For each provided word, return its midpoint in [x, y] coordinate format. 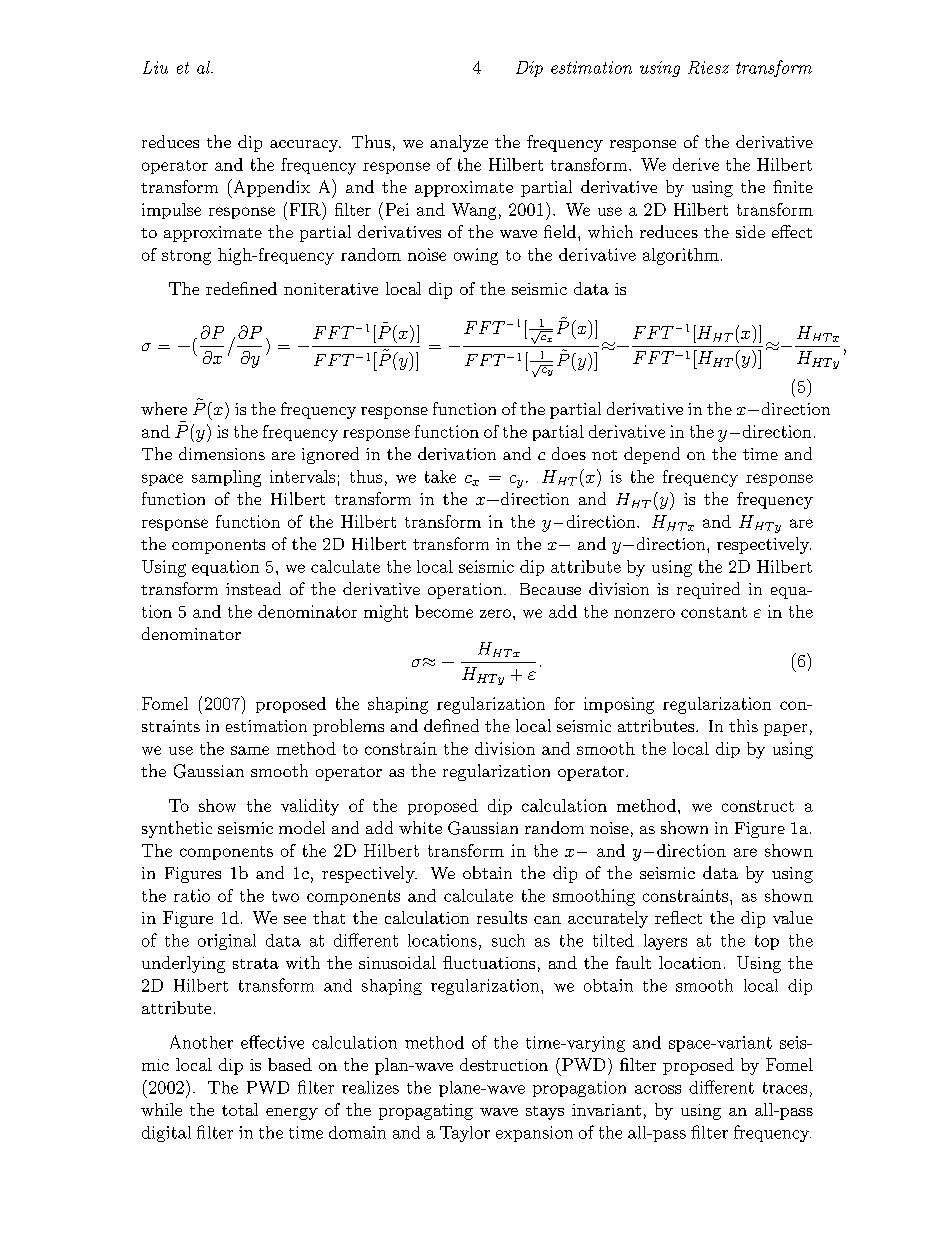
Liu [155, 67]
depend [652, 455]
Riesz [708, 67]
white [420, 827]
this [743, 725]
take [440, 476]
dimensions [222, 453]
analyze [459, 143]
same [250, 750]
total [240, 1109]
